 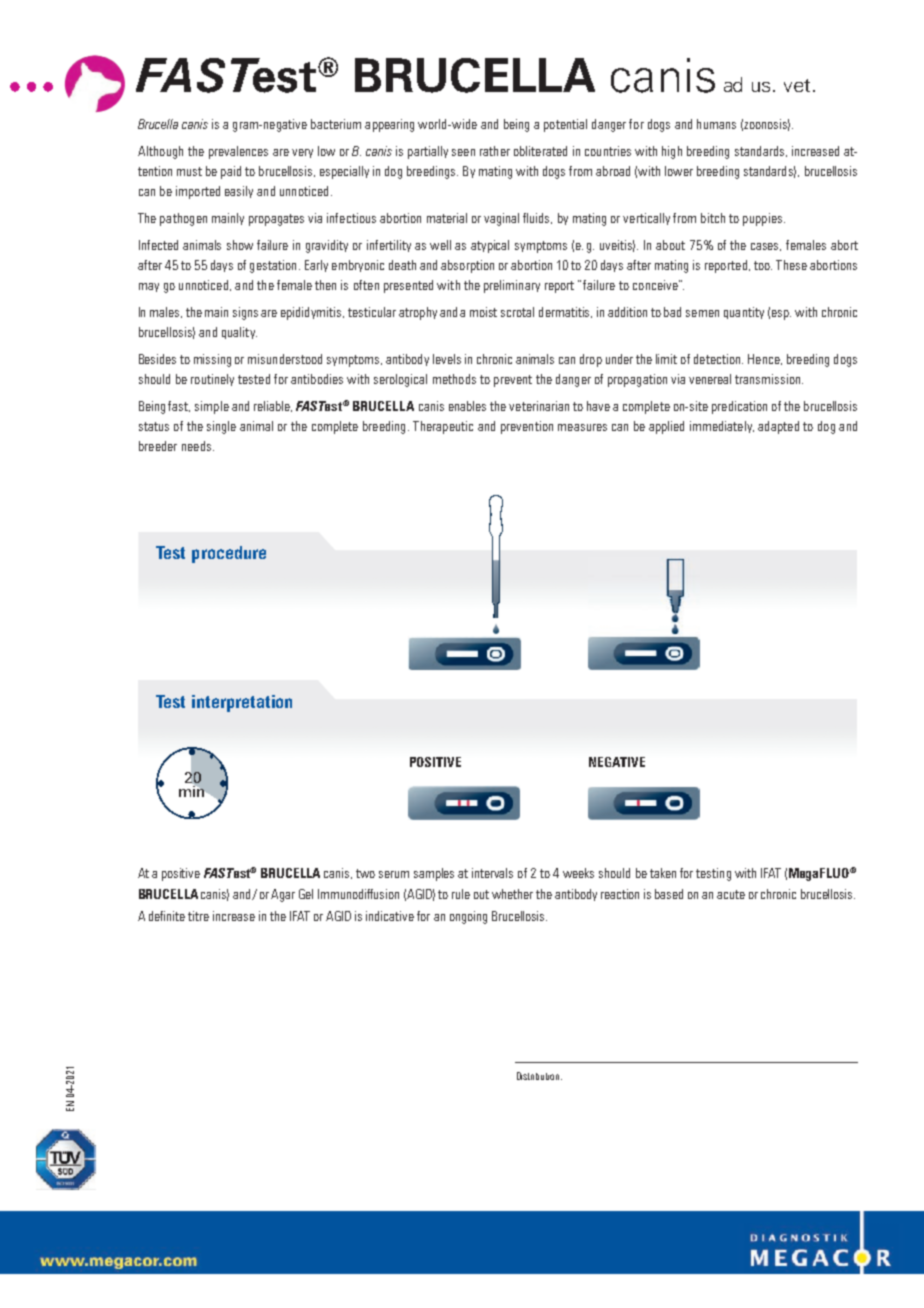 I want to click on immediately, so click(x=722, y=427).
